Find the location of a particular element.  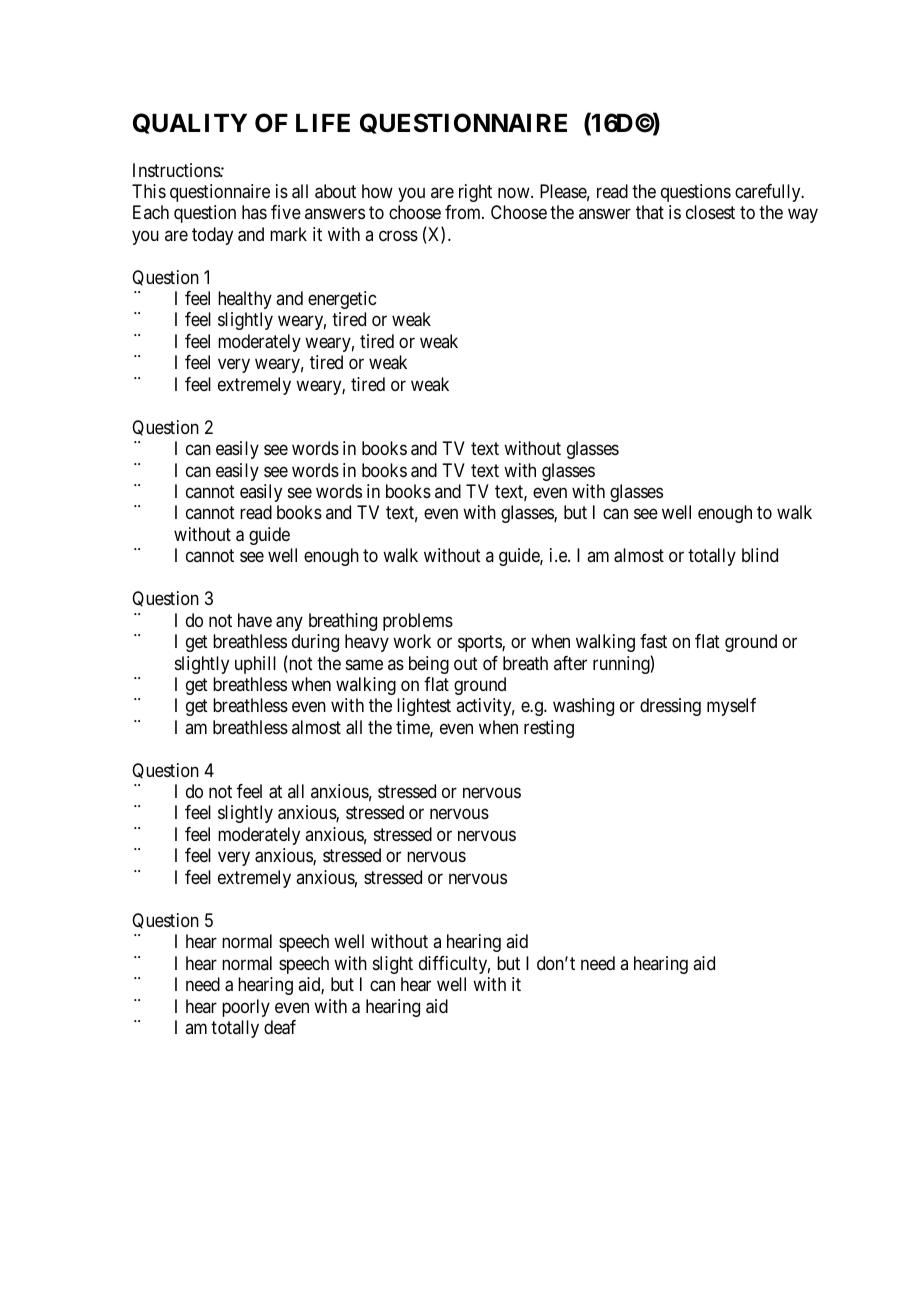

blind is located at coordinates (760, 555).
